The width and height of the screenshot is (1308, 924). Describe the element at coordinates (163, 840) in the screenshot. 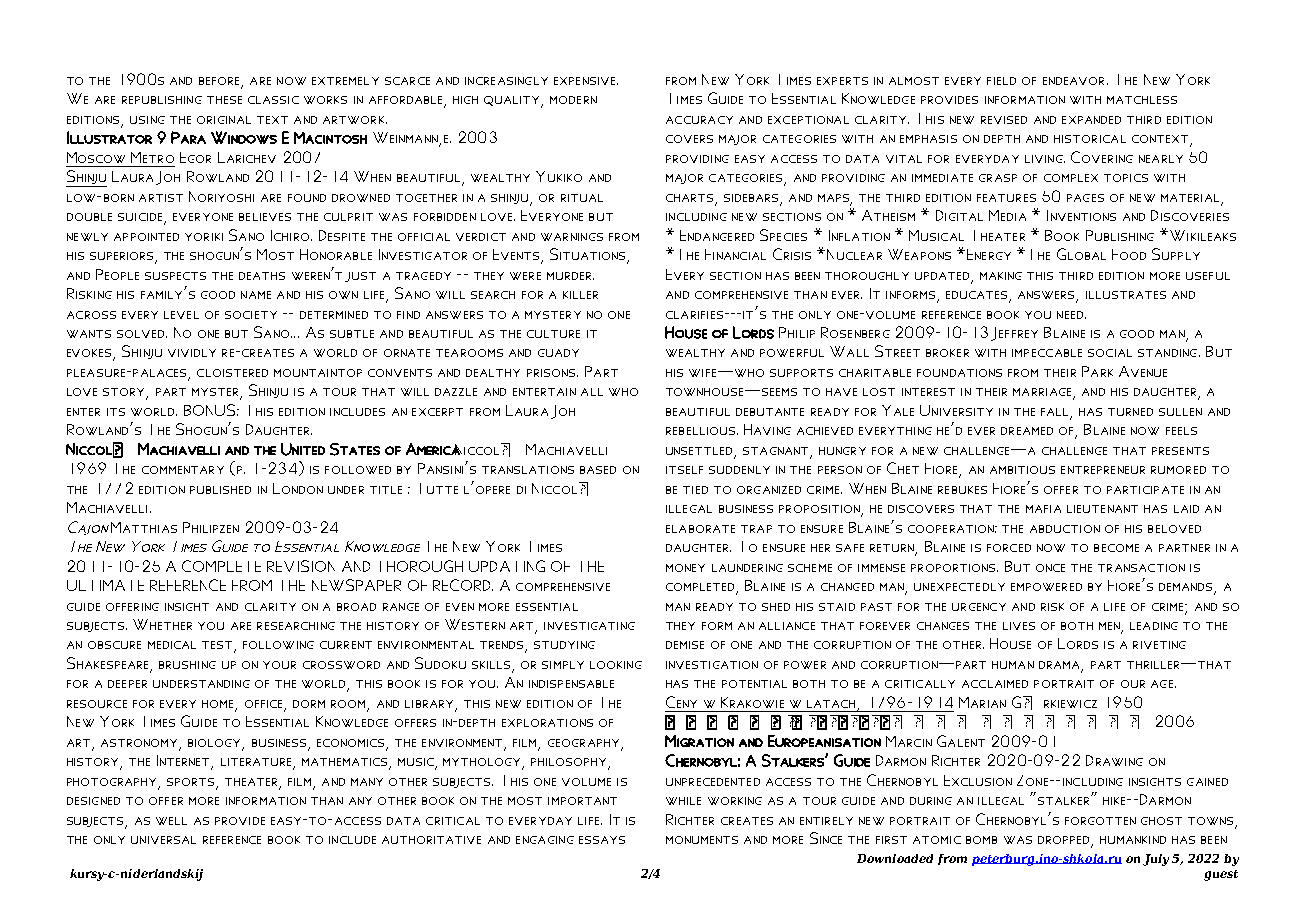

I see `universal` at that location.
